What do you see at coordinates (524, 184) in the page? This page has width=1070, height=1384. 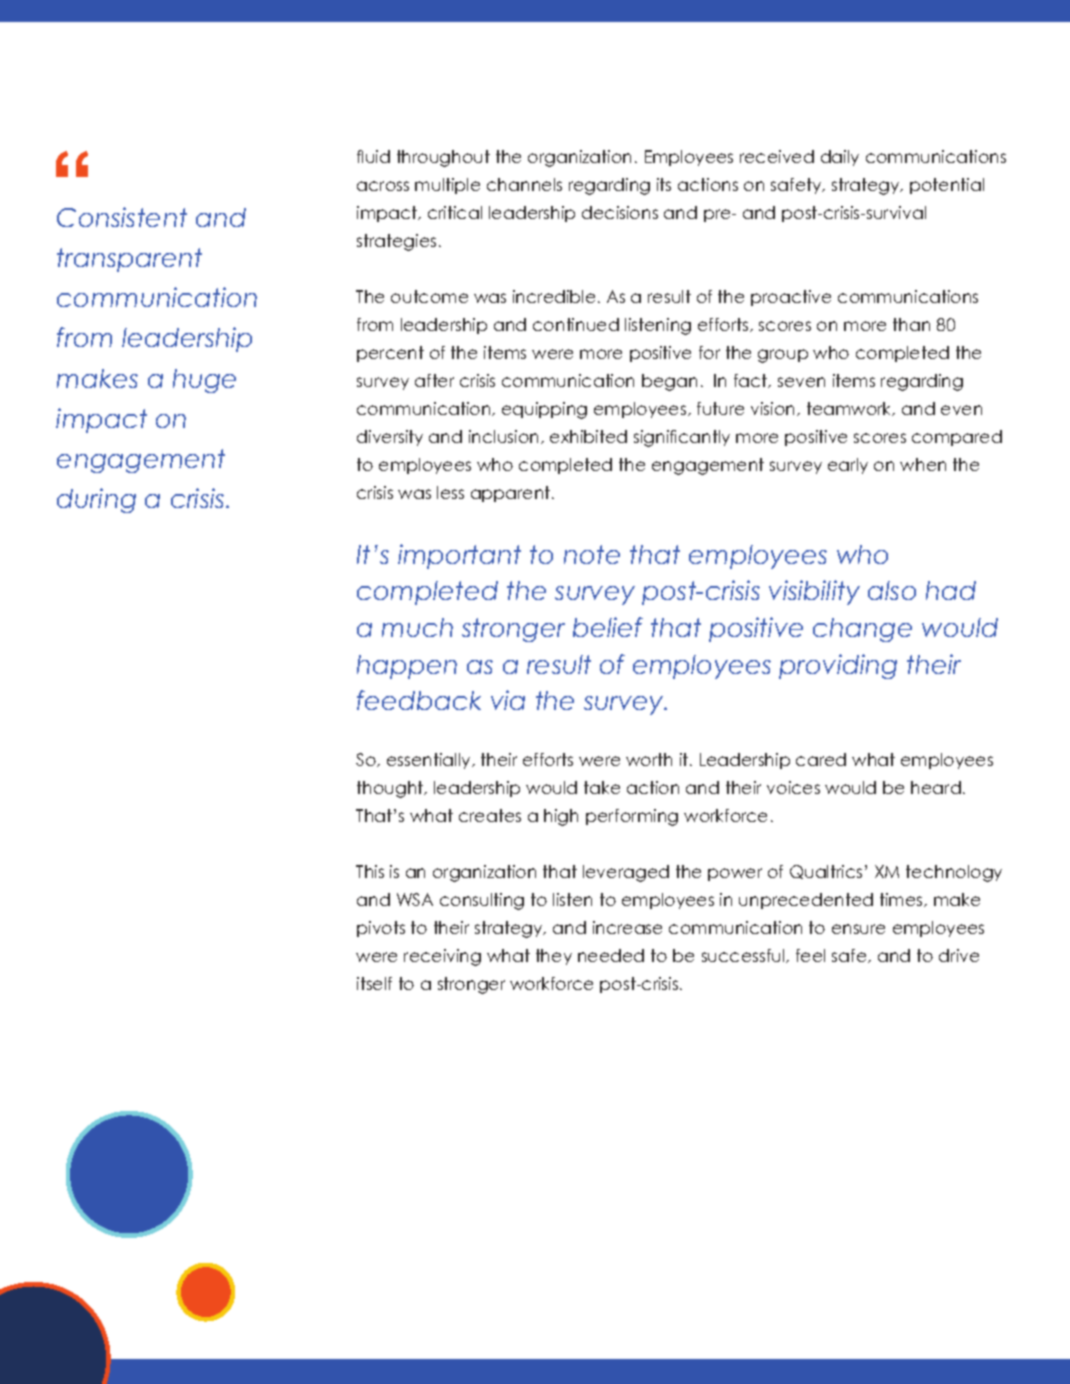 I see `channels` at bounding box center [524, 184].
